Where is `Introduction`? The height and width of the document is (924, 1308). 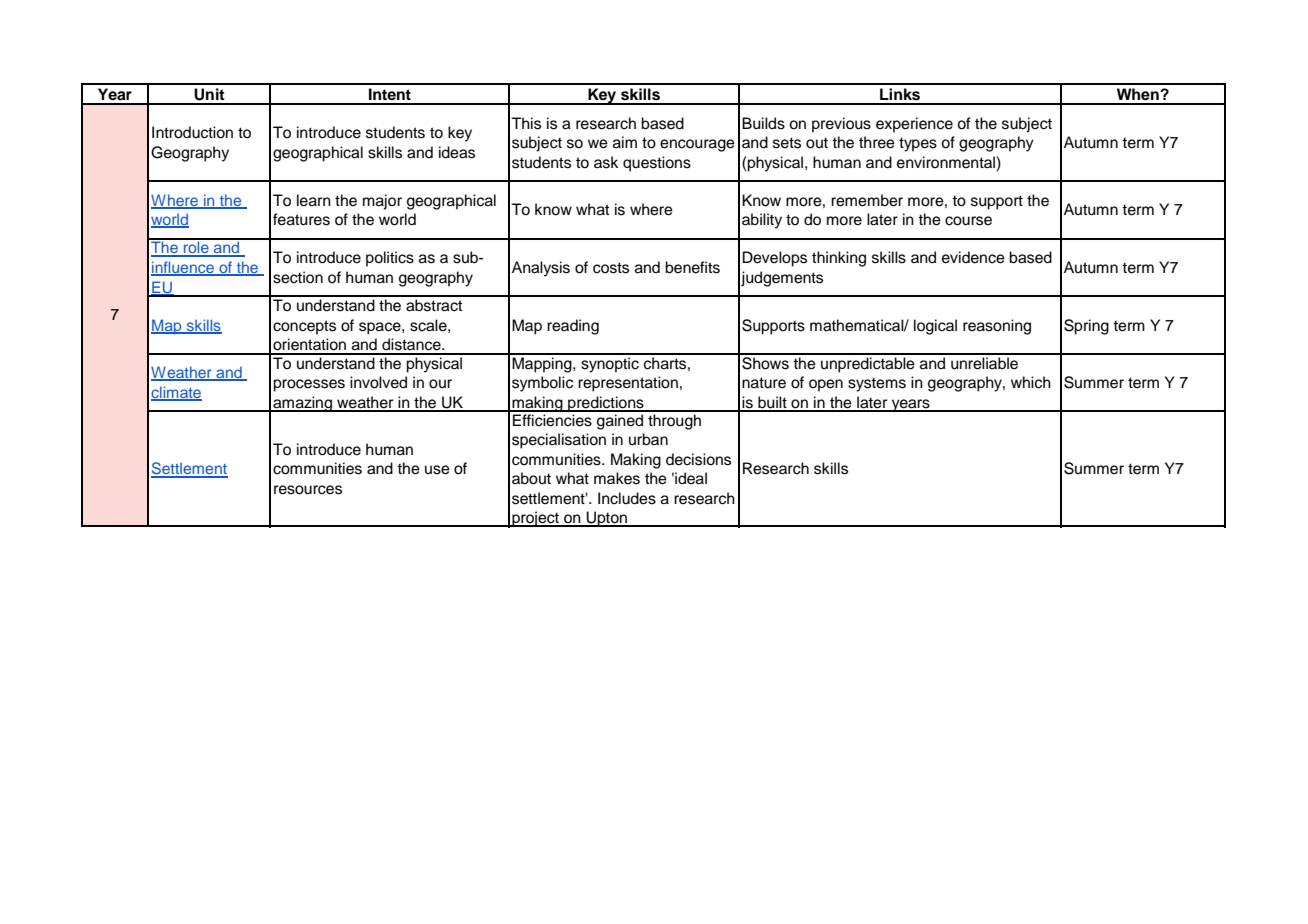
Introduction is located at coordinates (192, 132).
